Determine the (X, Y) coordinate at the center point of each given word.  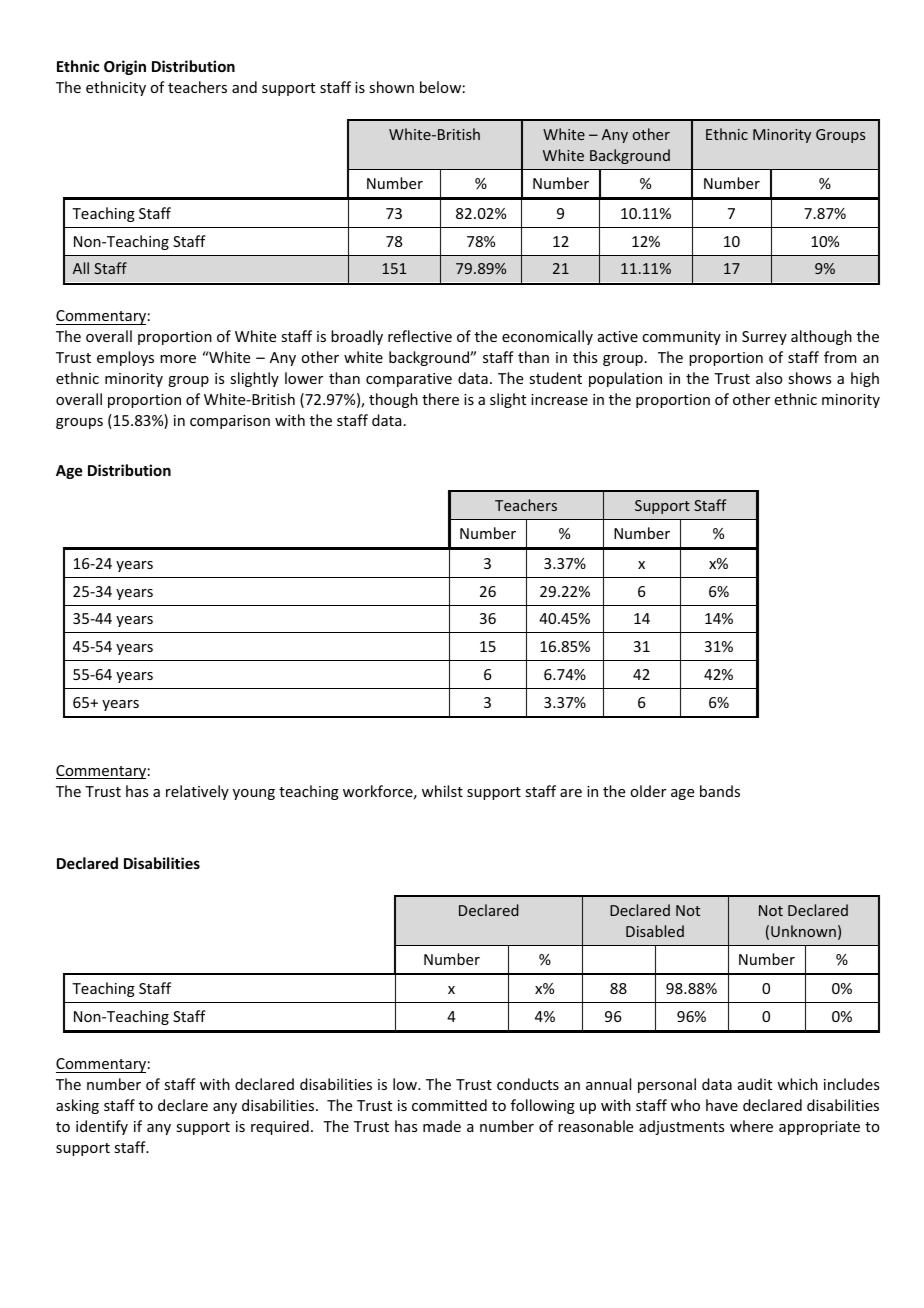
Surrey (764, 338)
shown (391, 87)
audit (755, 1084)
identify (102, 1127)
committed (449, 1105)
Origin (125, 67)
